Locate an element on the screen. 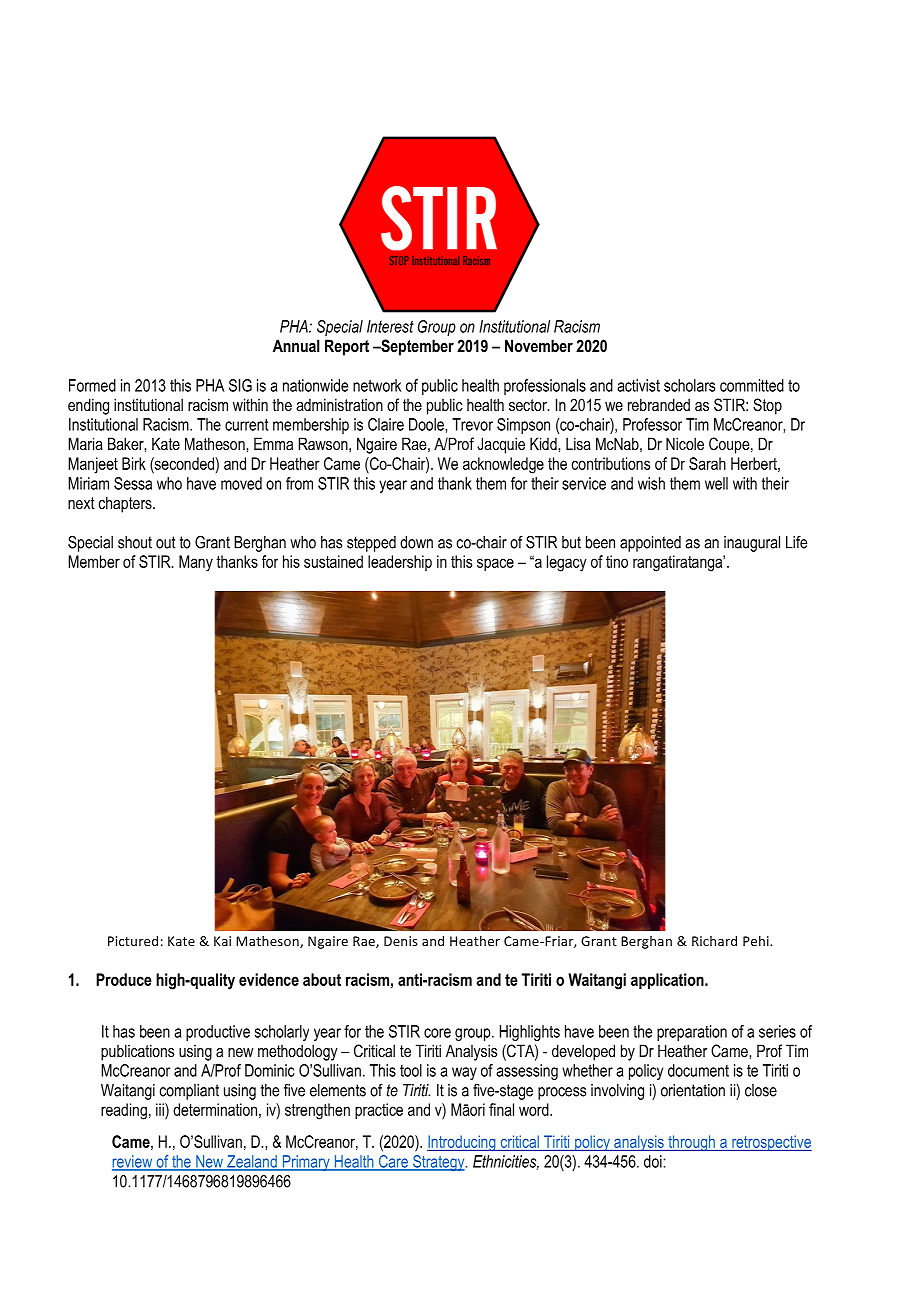 This screenshot has height=1308, width=924. down is located at coordinates (416, 542).
